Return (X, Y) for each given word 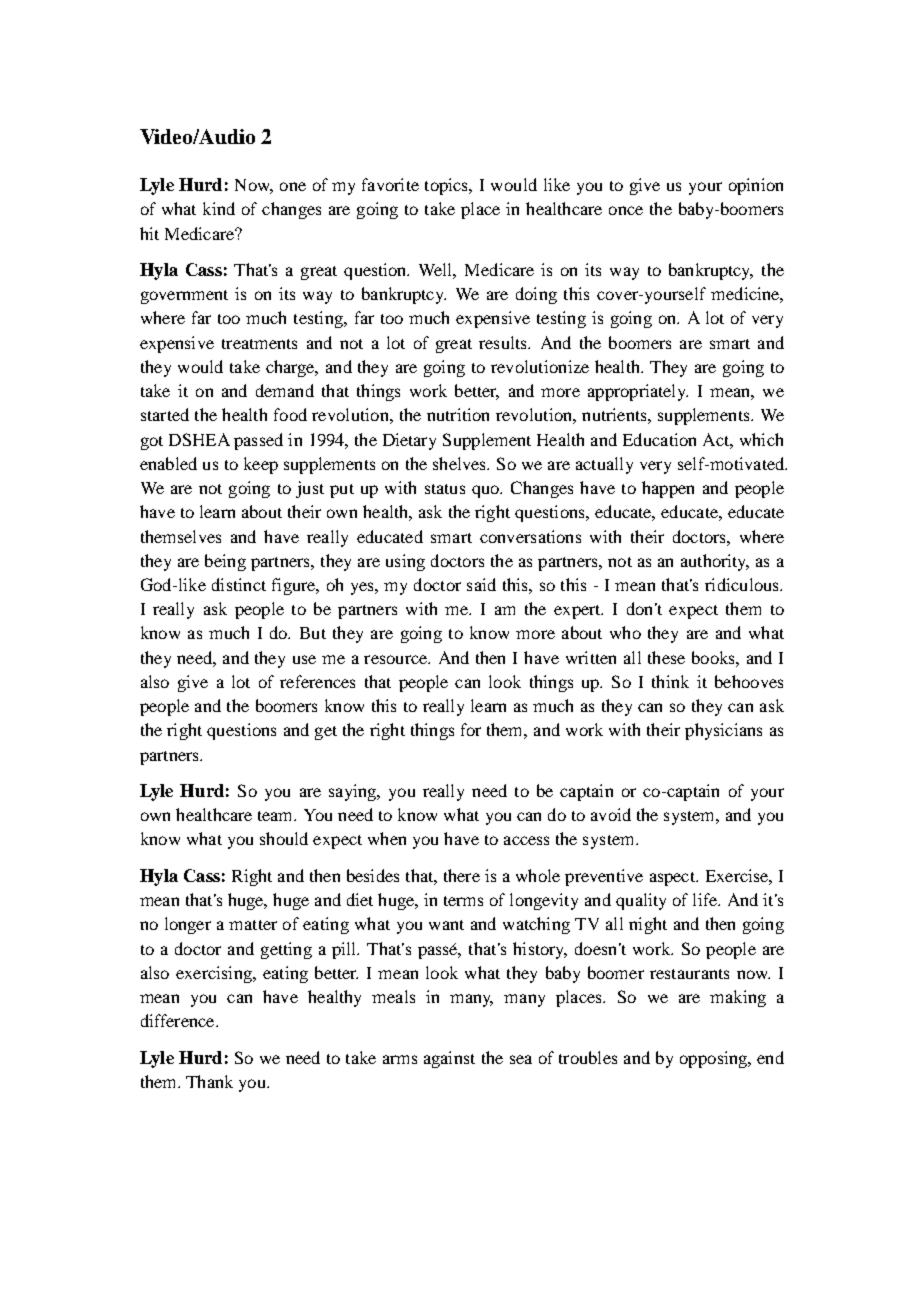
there (462, 875)
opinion (756, 186)
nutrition (458, 414)
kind (219, 208)
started (165, 414)
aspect (673, 879)
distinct (239, 584)
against (449, 1059)
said (481, 584)
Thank (209, 1081)
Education (659, 439)
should (284, 838)
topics (448, 186)
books (714, 657)
